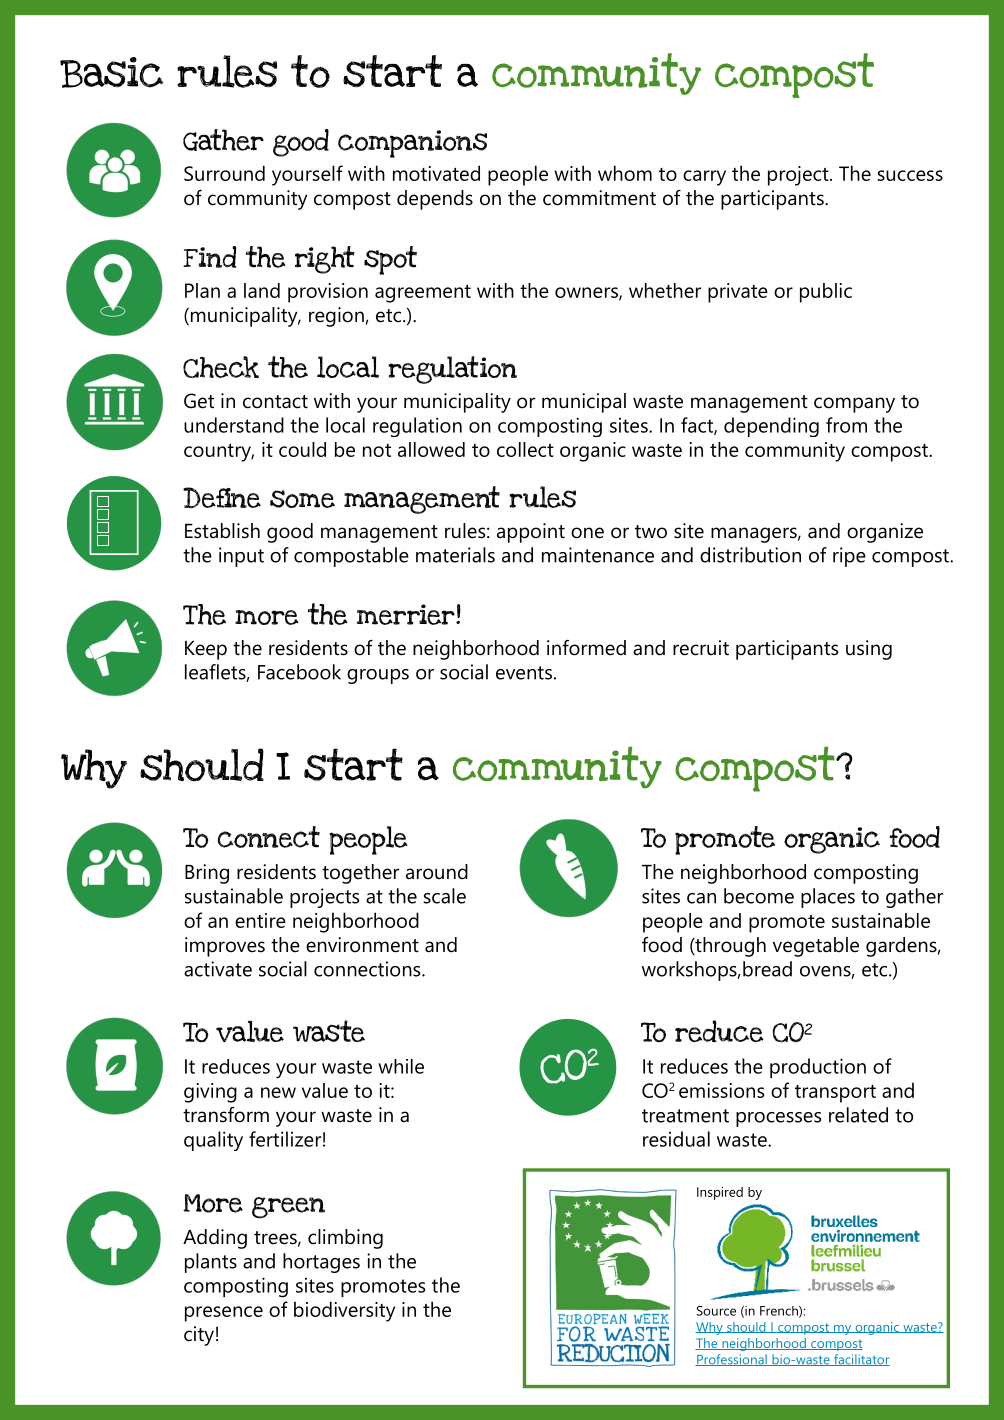  I want to click on production, so click(818, 1068).
